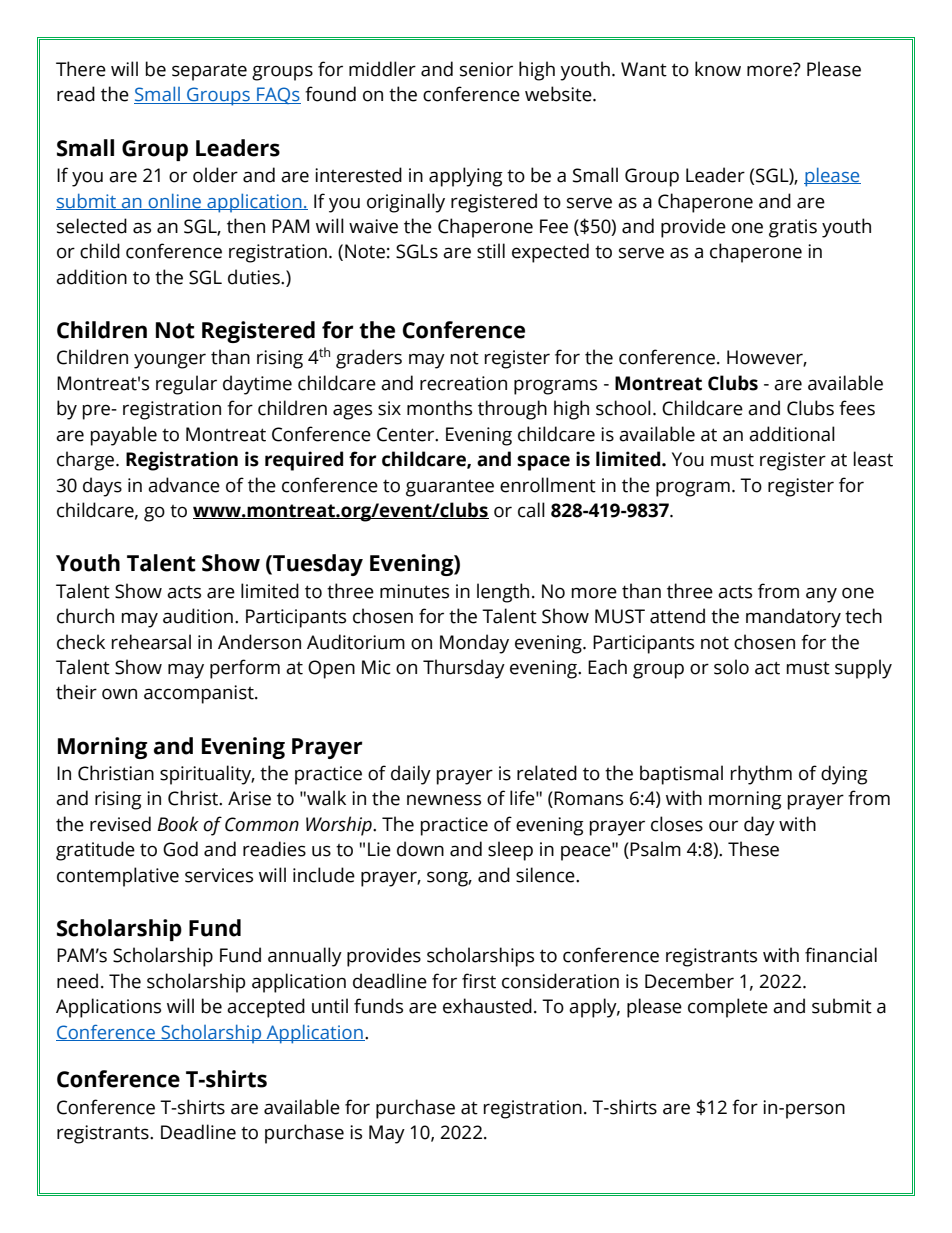  What do you see at coordinates (718, 69) in the screenshot?
I see `know` at bounding box center [718, 69].
